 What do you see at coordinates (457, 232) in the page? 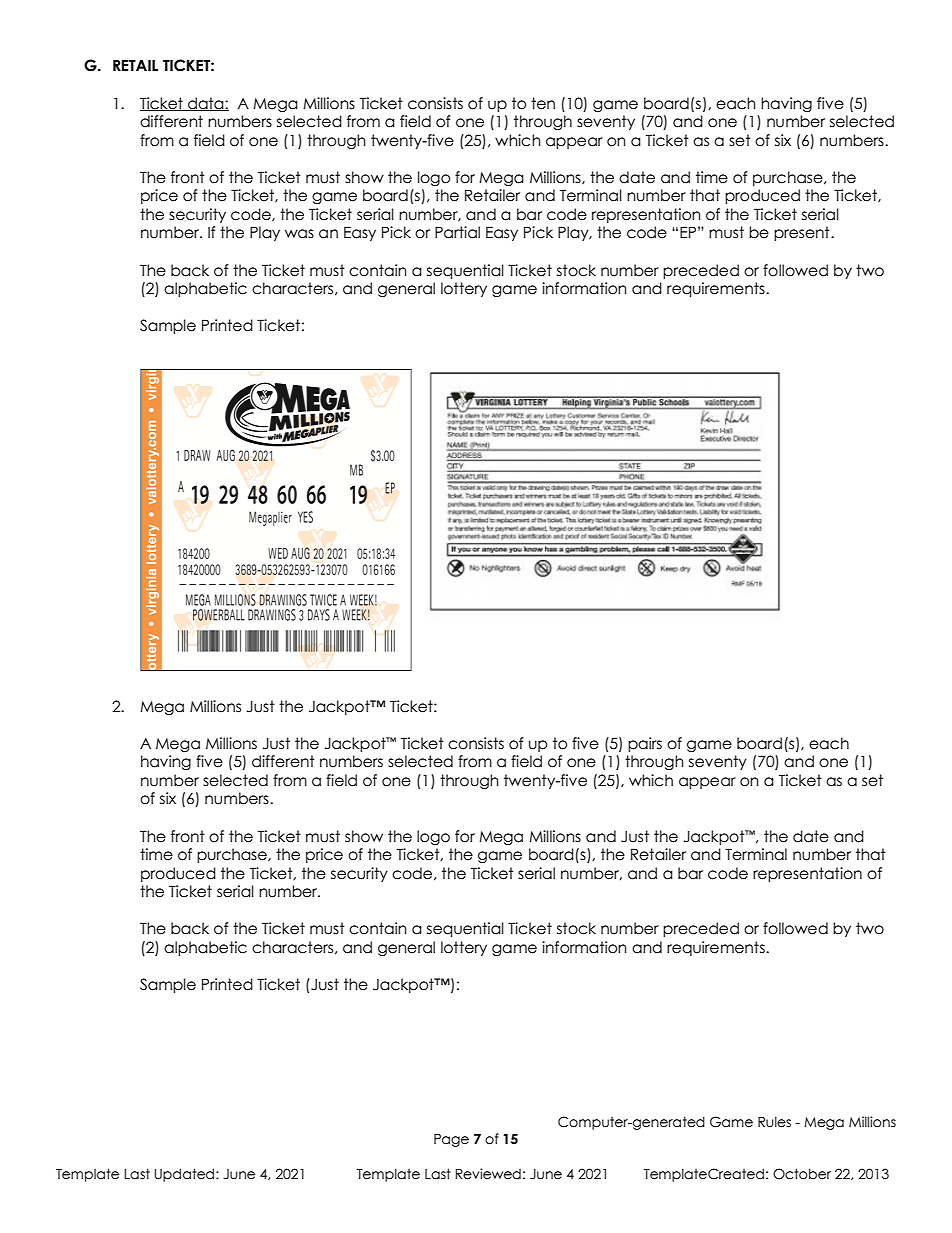
I see `Partial` at bounding box center [457, 232].
